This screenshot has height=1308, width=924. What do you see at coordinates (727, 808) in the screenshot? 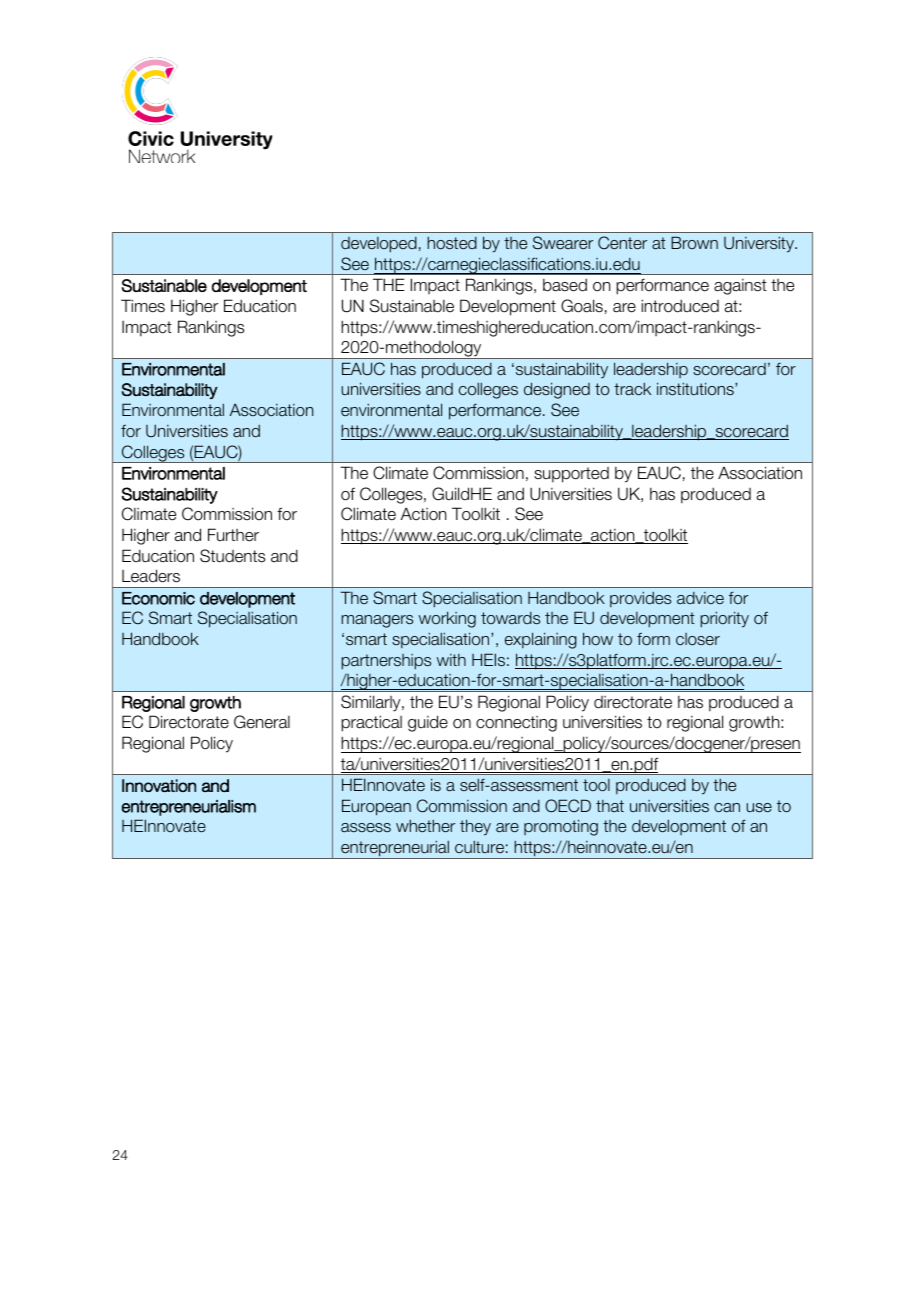
I see `can` at bounding box center [727, 808].
